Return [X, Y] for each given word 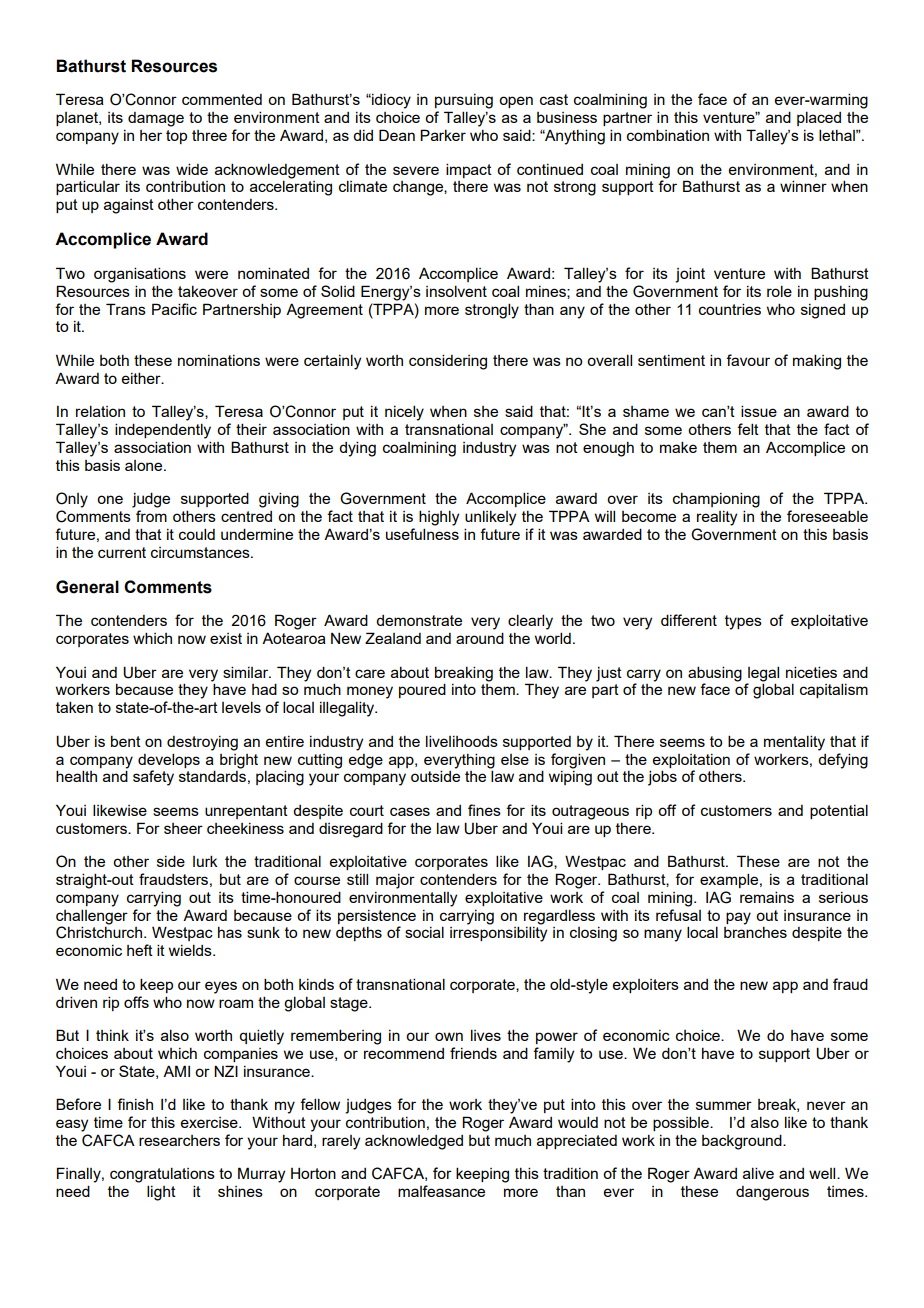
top [176, 137]
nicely [404, 413]
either [142, 378]
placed [819, 118]
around [480, 638]
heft [140, 950]
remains [767, 897]
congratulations [162, 1175]
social [424, 932]
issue [759, 411]
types [743, 622]
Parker [443, 135]
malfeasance [441, 1191]
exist [226, 638]
